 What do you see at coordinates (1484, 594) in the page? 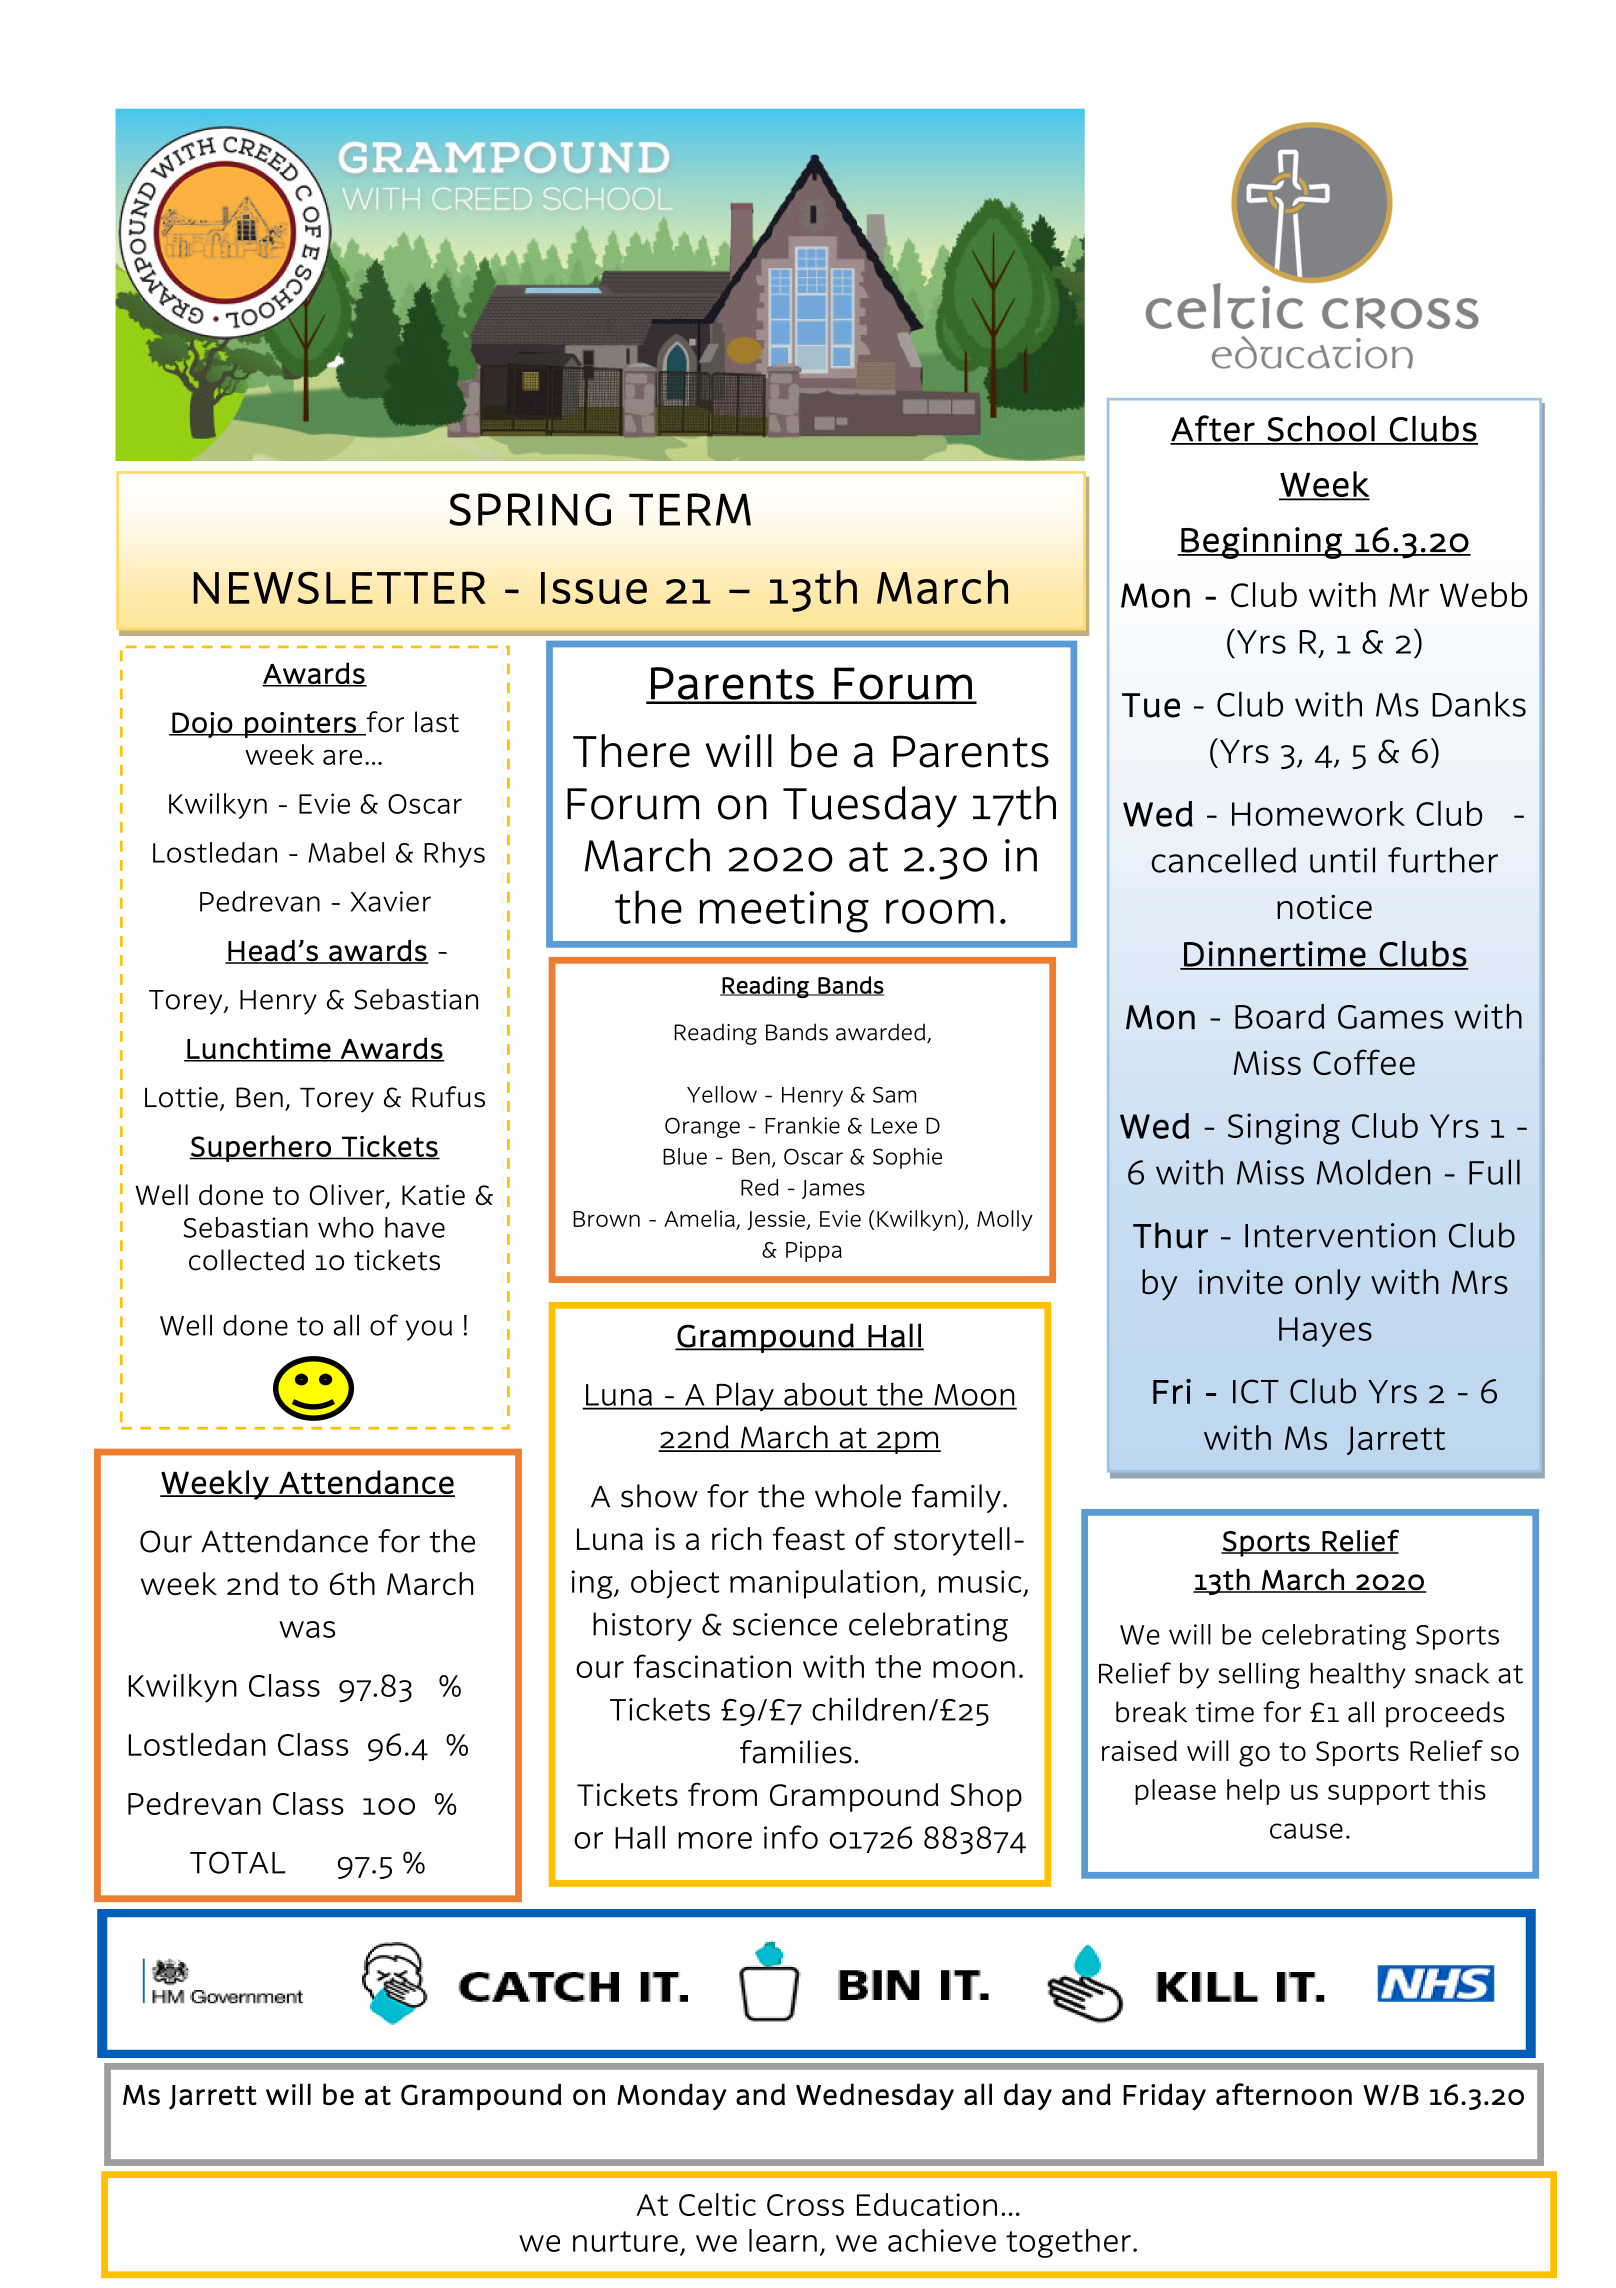
I see `Webb` at bounding box center [1484, 594].
